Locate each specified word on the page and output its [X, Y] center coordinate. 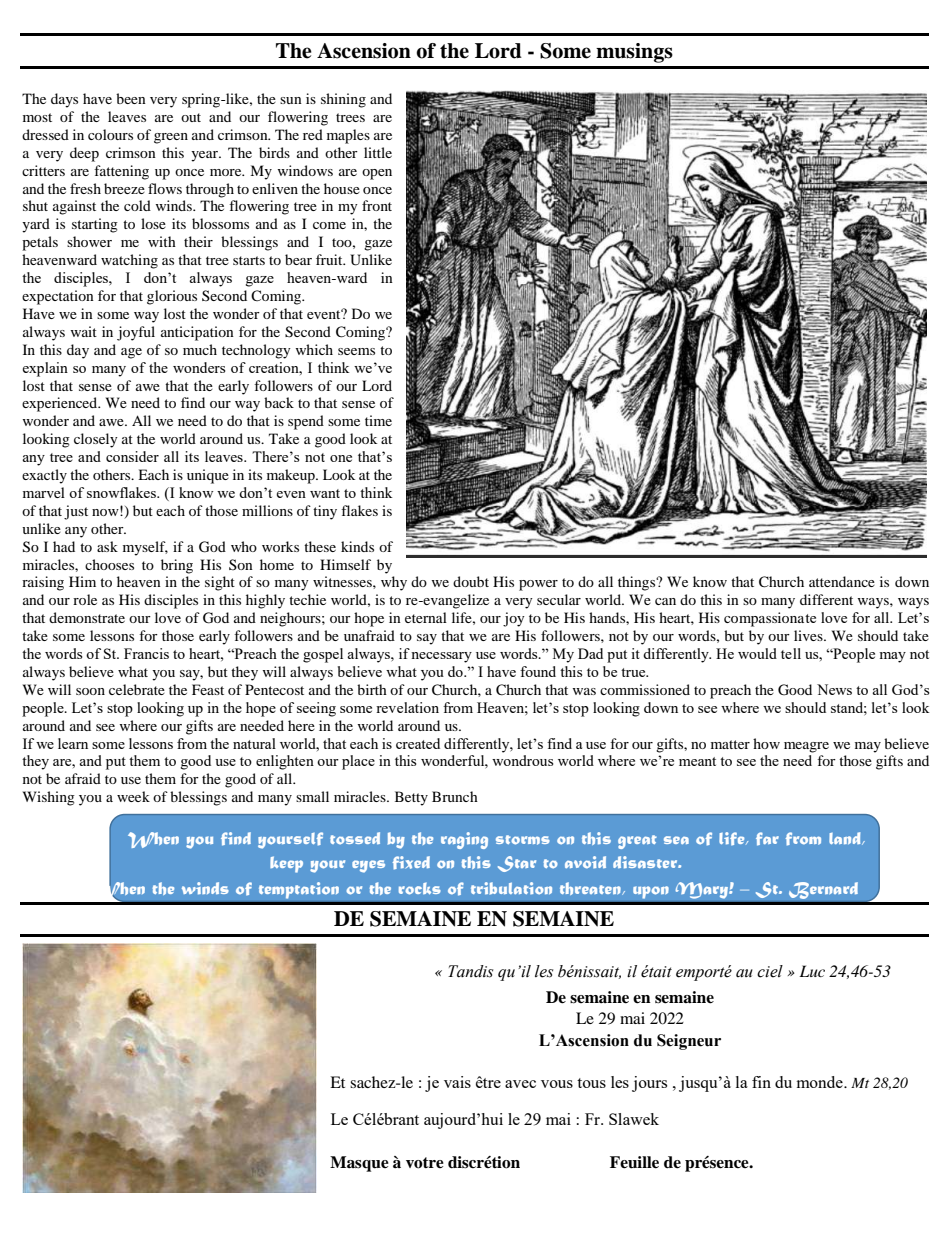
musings [634, 53]
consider [132, 456]
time [378, 420]
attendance [842, 581]
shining [343, 100]
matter [730, 744]
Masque [359, 1164]
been [131, 98]
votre [425, 1163]
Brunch [455, 796]
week [133, 796]
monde [821, 1082]
